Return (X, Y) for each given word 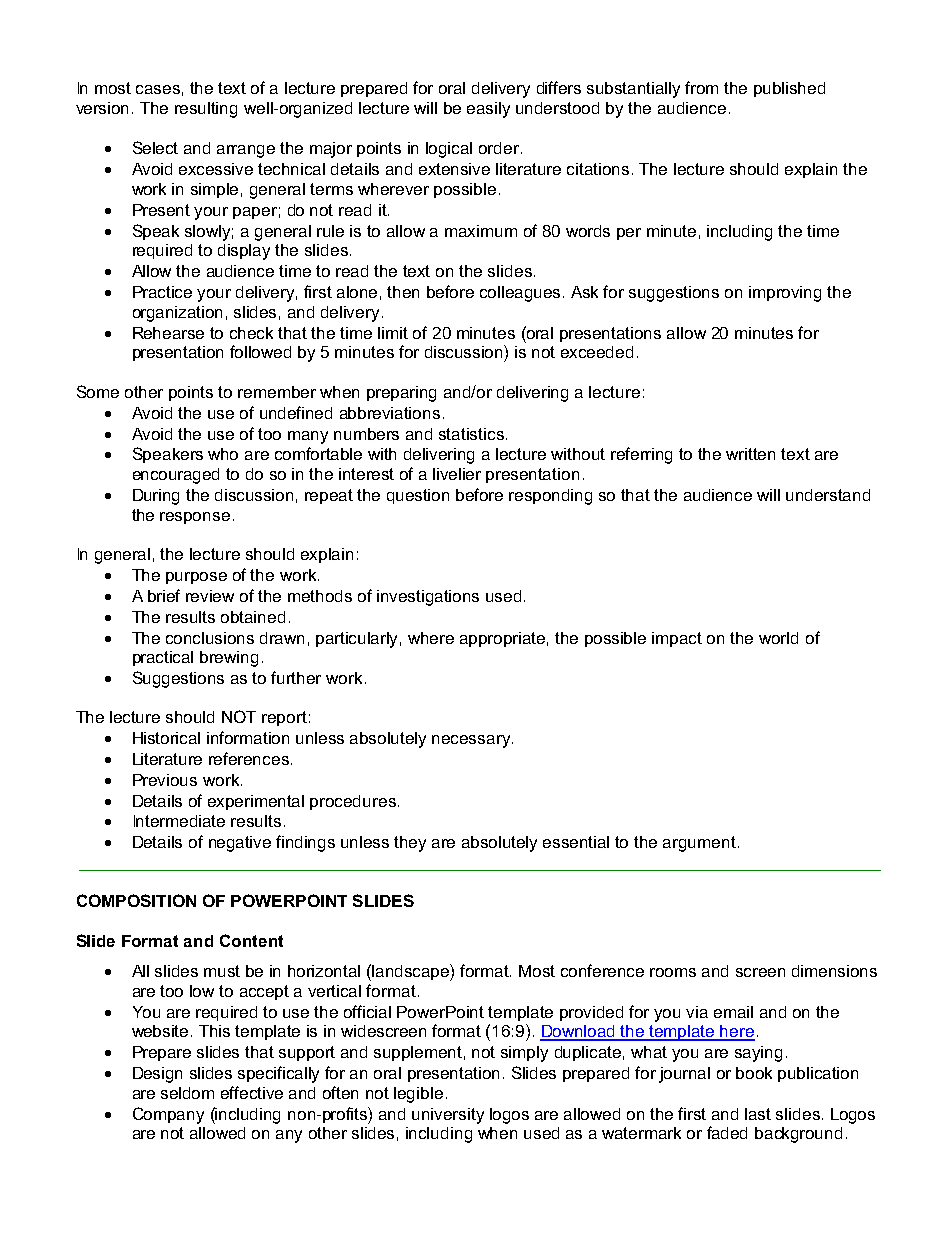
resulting (206, 110)
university (448, 1116)
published (789, 89)
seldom (187, 1093)
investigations (428, 598)
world (778, 638)
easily (488, 110)
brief (164, 595)
